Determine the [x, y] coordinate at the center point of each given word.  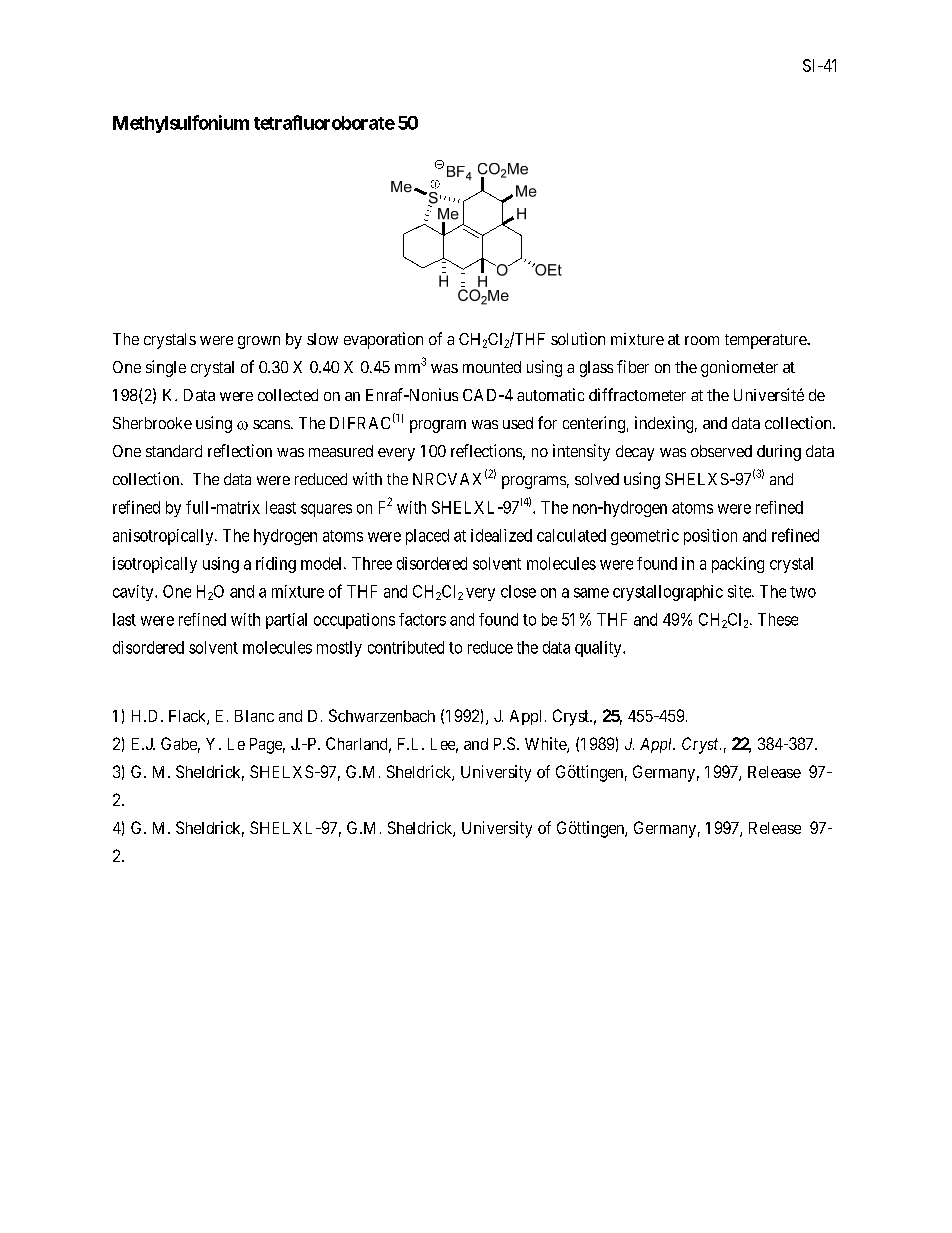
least [281, 507]
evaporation [383, 340]
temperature [766, 341]
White [546, 745]
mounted [492, 367]
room [702, 340]
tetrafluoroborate [324, 122]
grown [259, 342]
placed [427, 537]
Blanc [254, 716]
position [710, 537]
